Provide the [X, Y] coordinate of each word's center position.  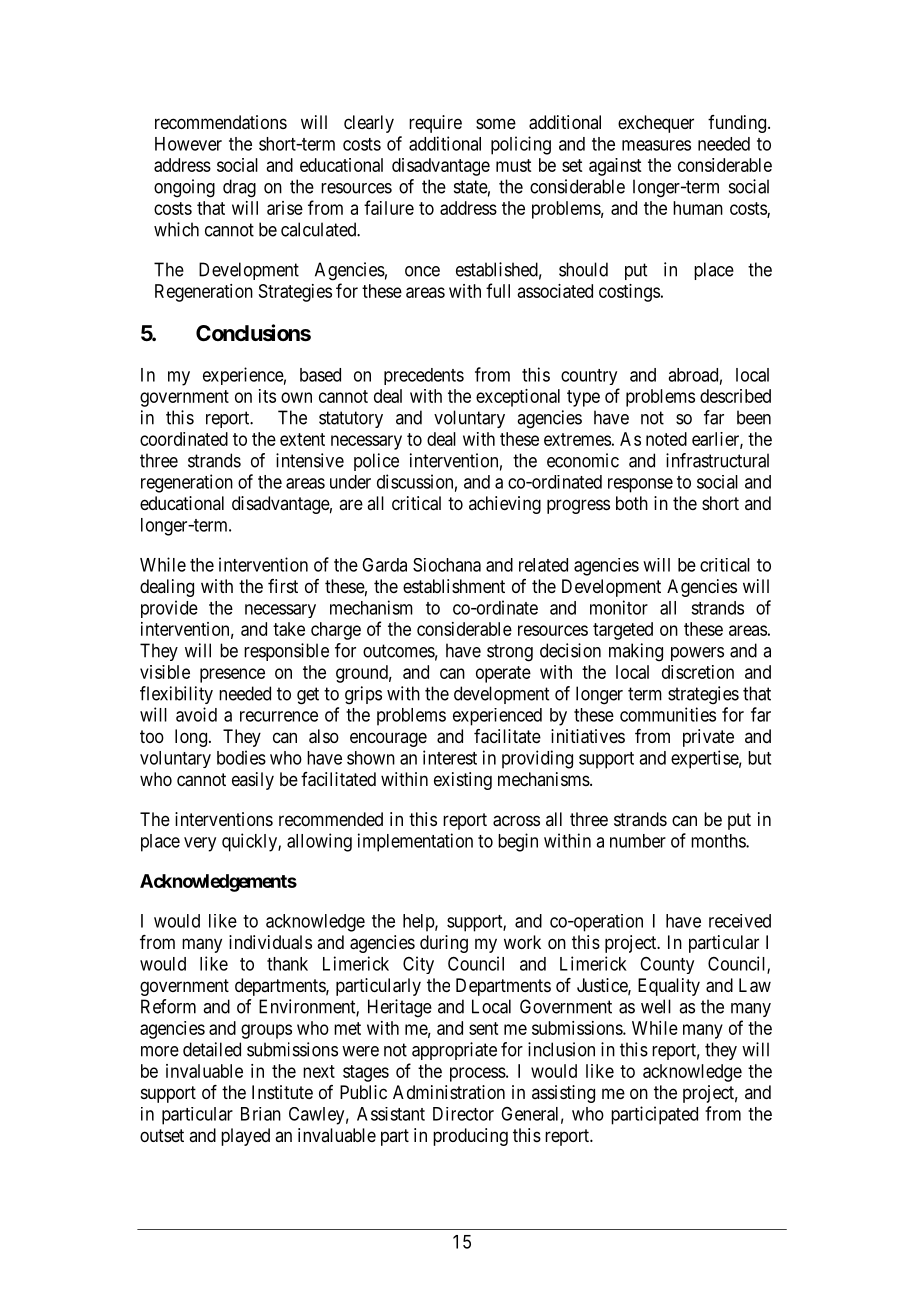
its [267, 396]
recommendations [221, 122]
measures [656, 145]
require [435, 124]
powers [697, 654]
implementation [415, 842]
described [735, 396]
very [200, 844]
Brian [261, 1114]
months [719, 841]
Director [463, 1114]
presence [232, 675]
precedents [424, 376]
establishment [454, 586]
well [656, 1006]
